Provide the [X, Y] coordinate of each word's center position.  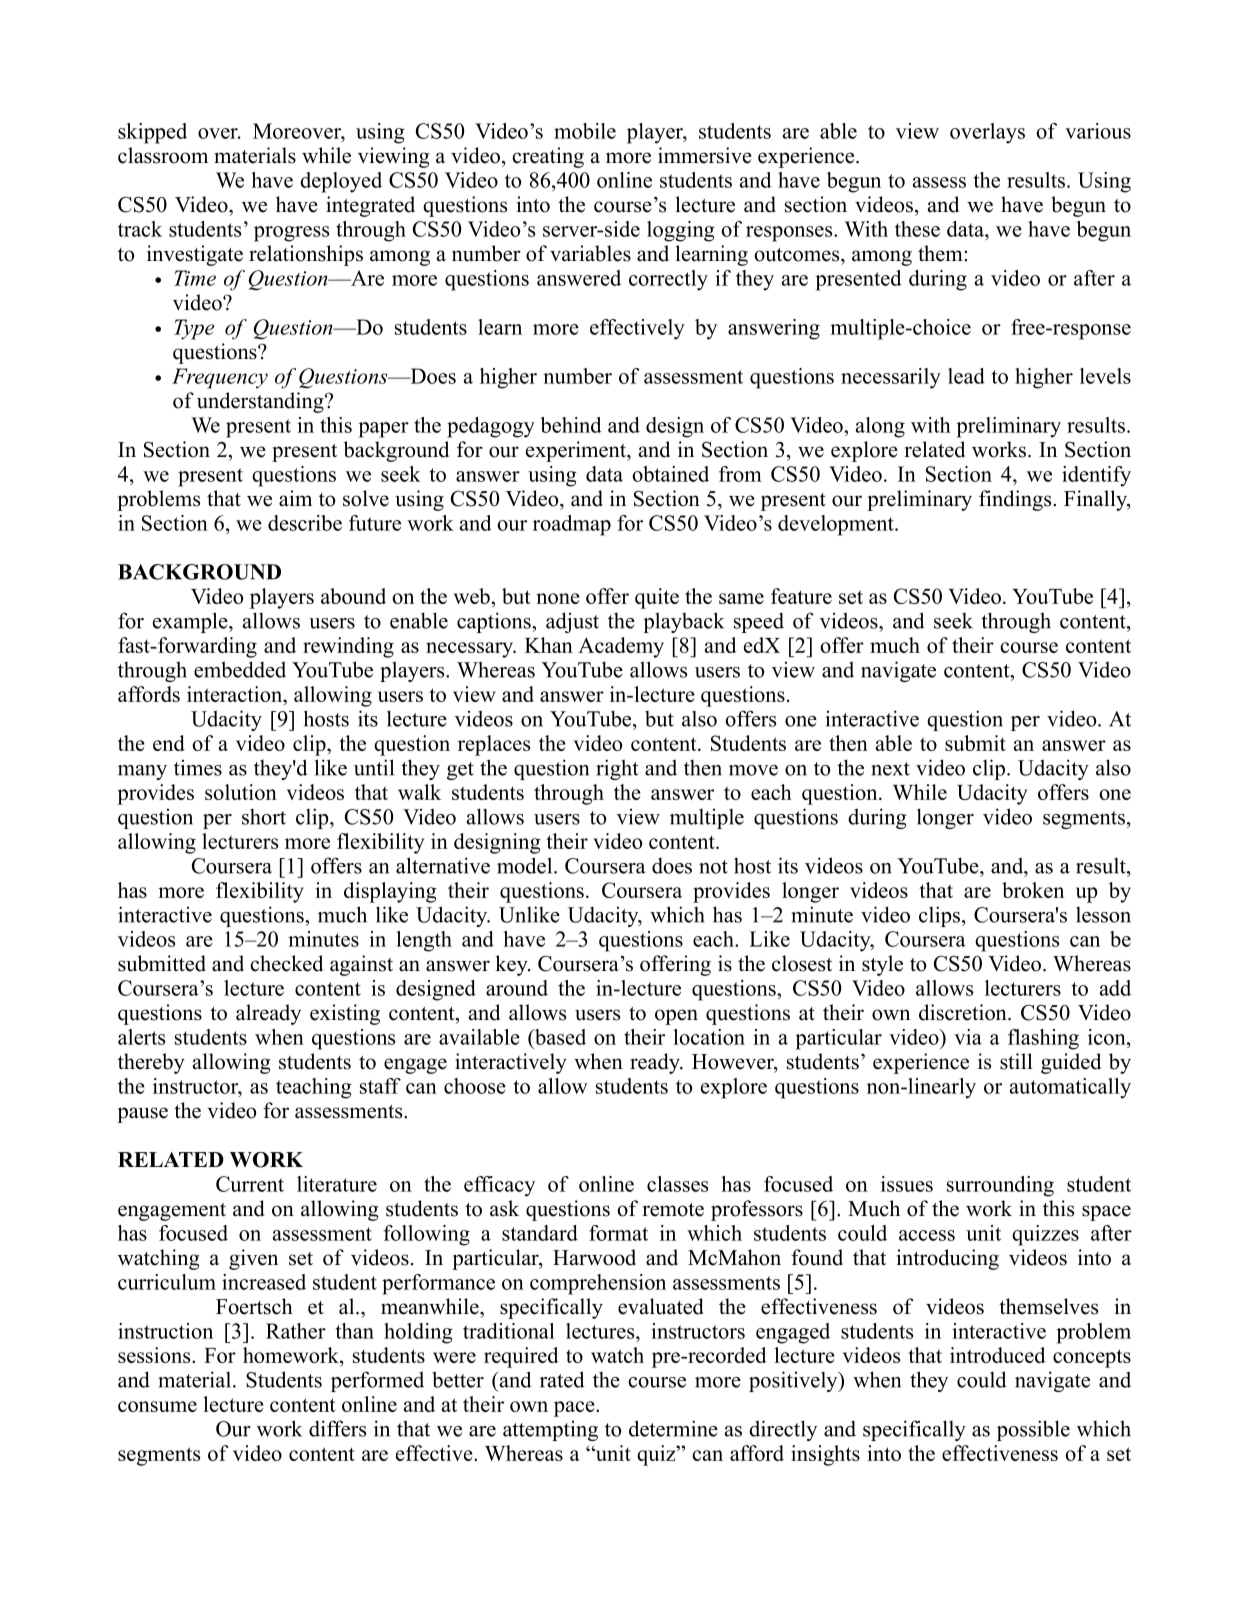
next [890, 769]
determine [673, 1428]
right [617, 769]
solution [241, 792]
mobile [585, 131]
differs [337, 1428]
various [1098, 131]
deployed [341, 182]
